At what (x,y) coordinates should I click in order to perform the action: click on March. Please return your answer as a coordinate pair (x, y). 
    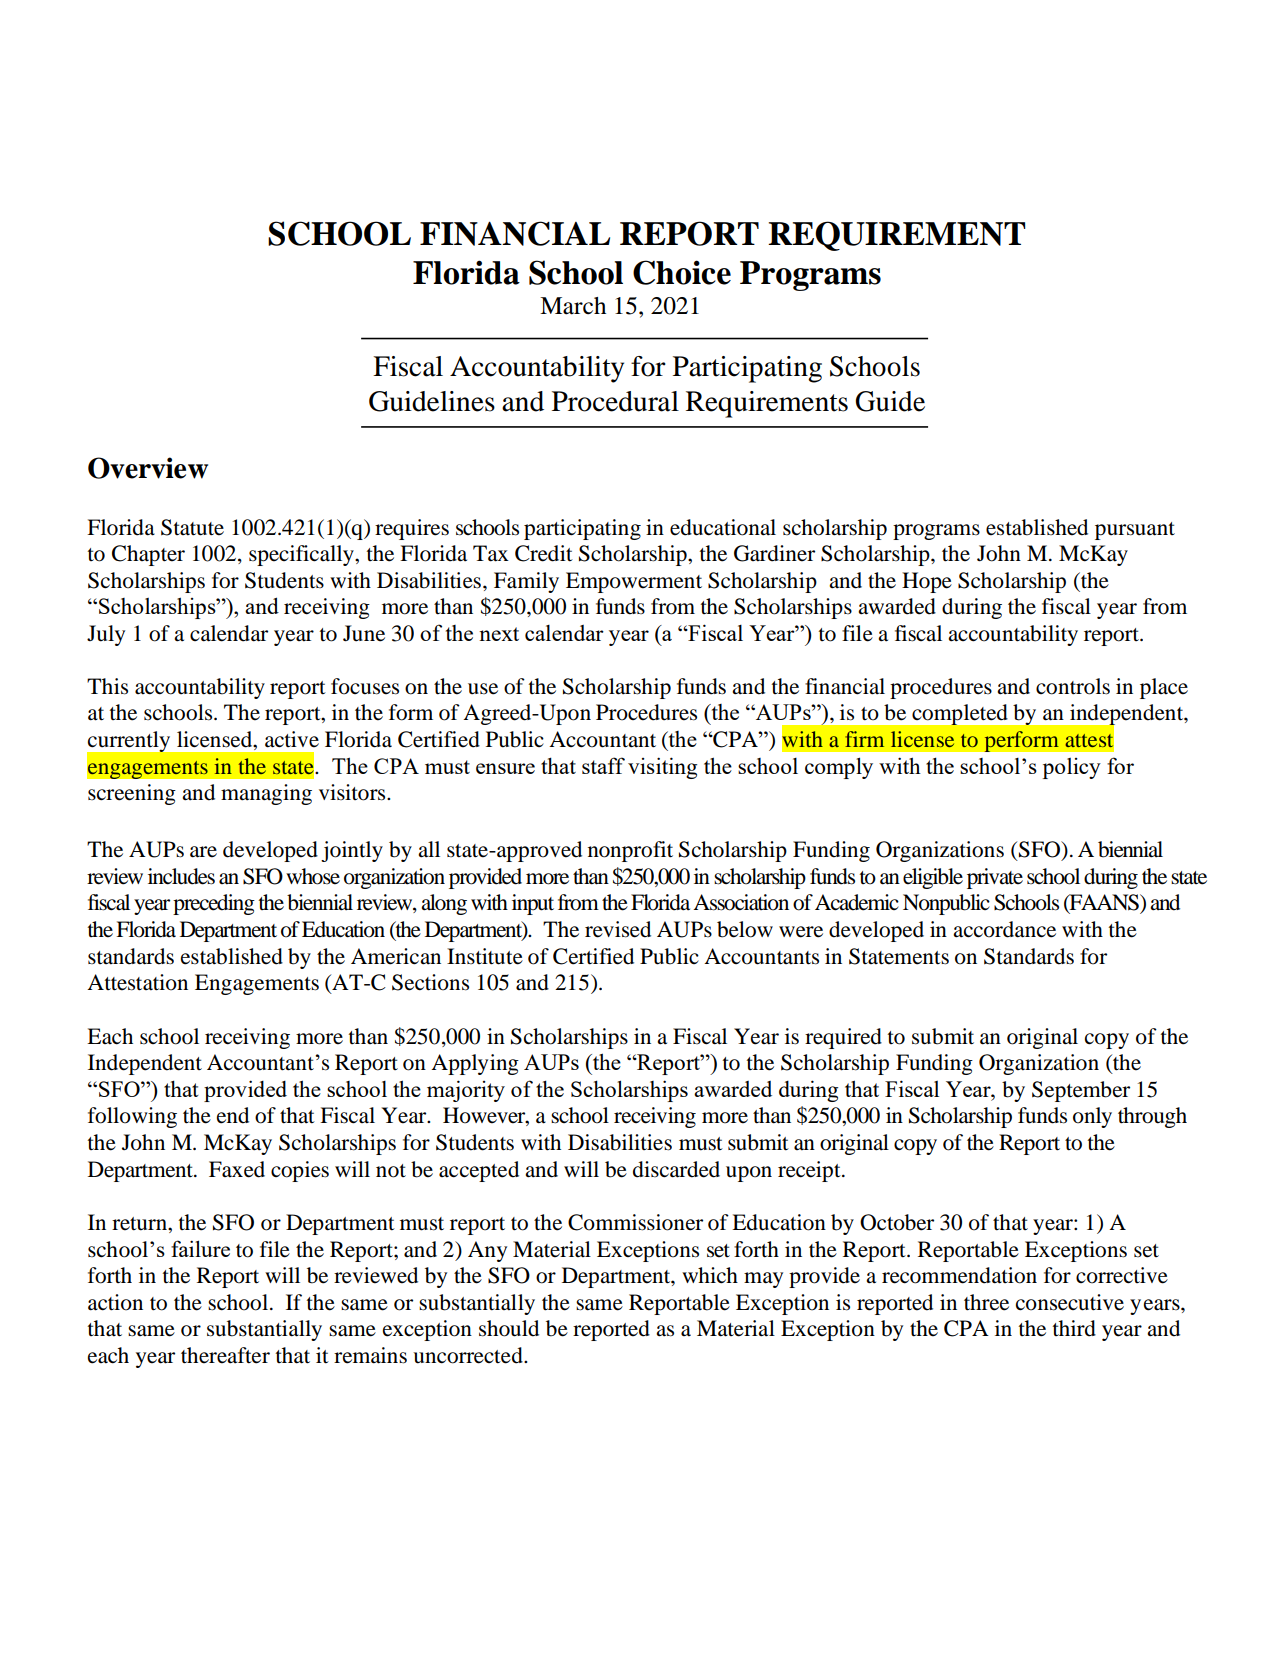
    Looking at the image, I should click on (573, 306).
